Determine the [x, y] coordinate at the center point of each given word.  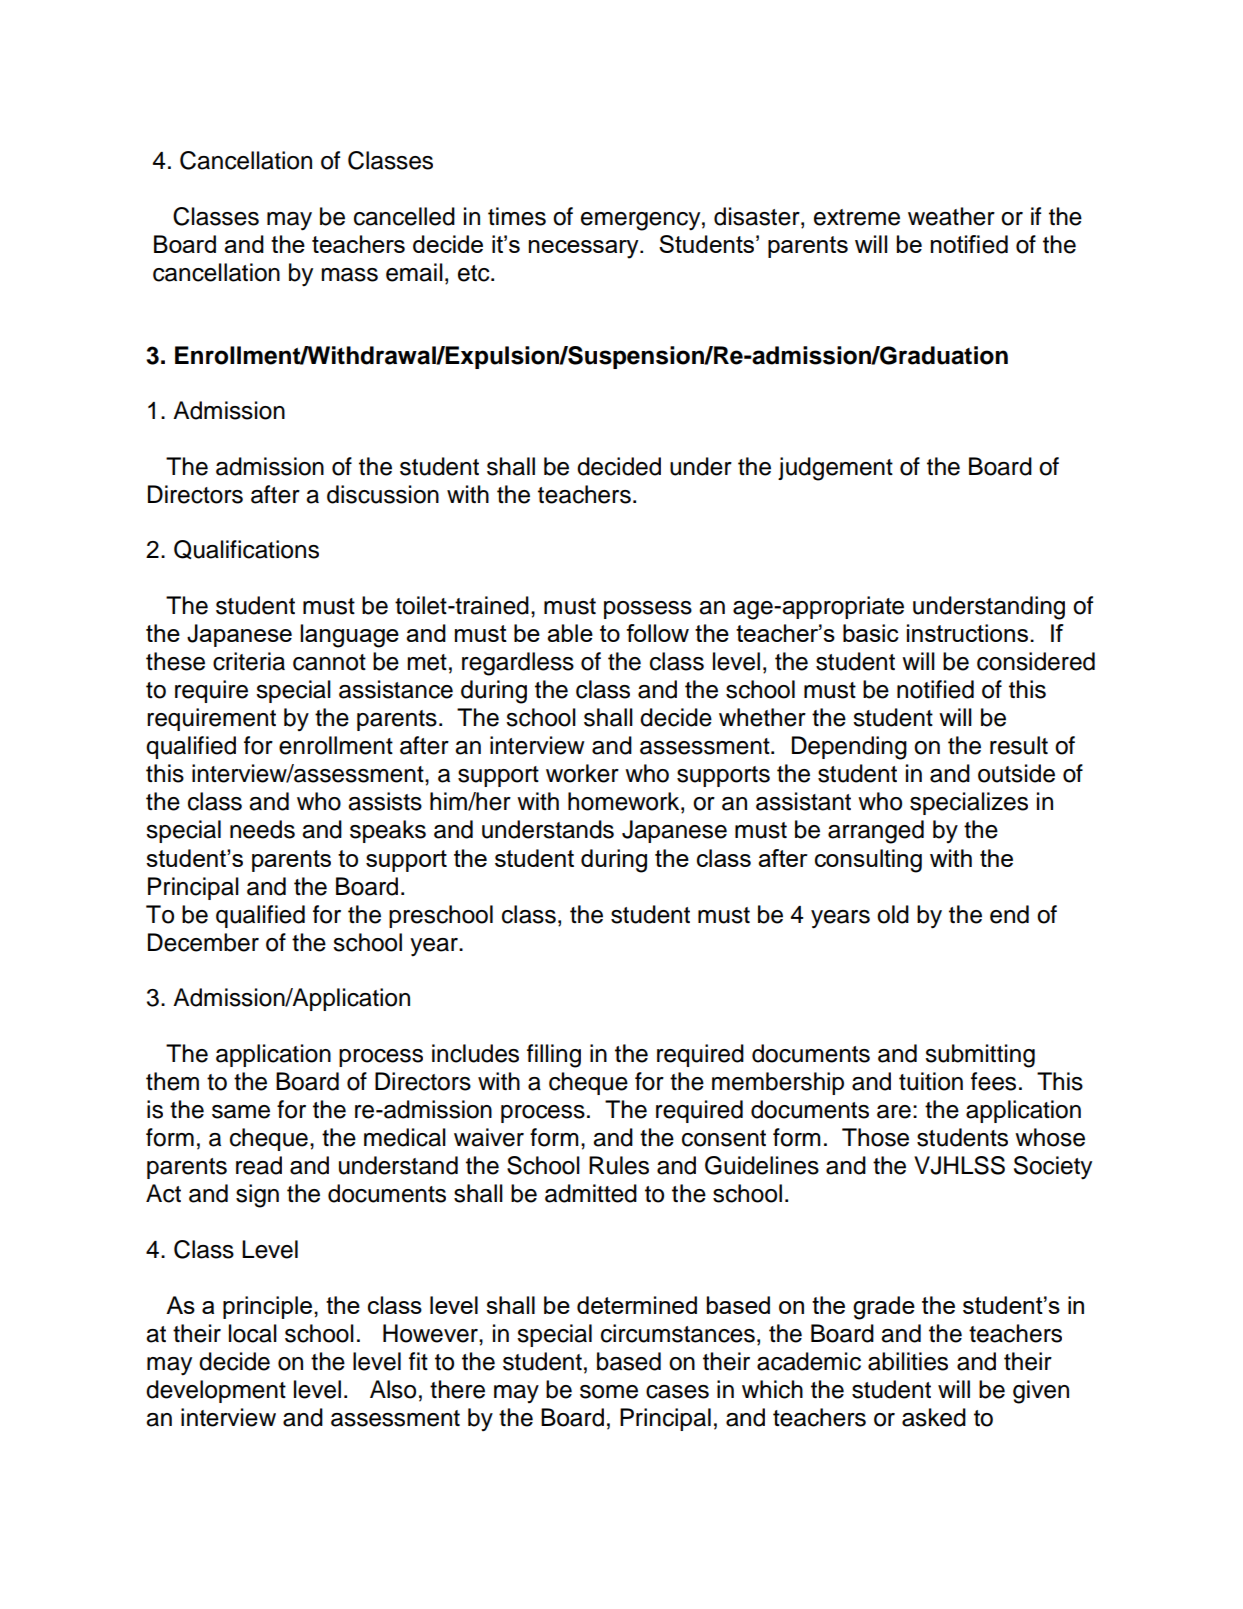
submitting [980, 1056]
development [216, 1391]
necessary [585, 249]
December [203, 942]
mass [349, 275]
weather [951, 216]
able [570, 633]
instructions [967, 633]
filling [554, 1056]
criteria [249, 661]
